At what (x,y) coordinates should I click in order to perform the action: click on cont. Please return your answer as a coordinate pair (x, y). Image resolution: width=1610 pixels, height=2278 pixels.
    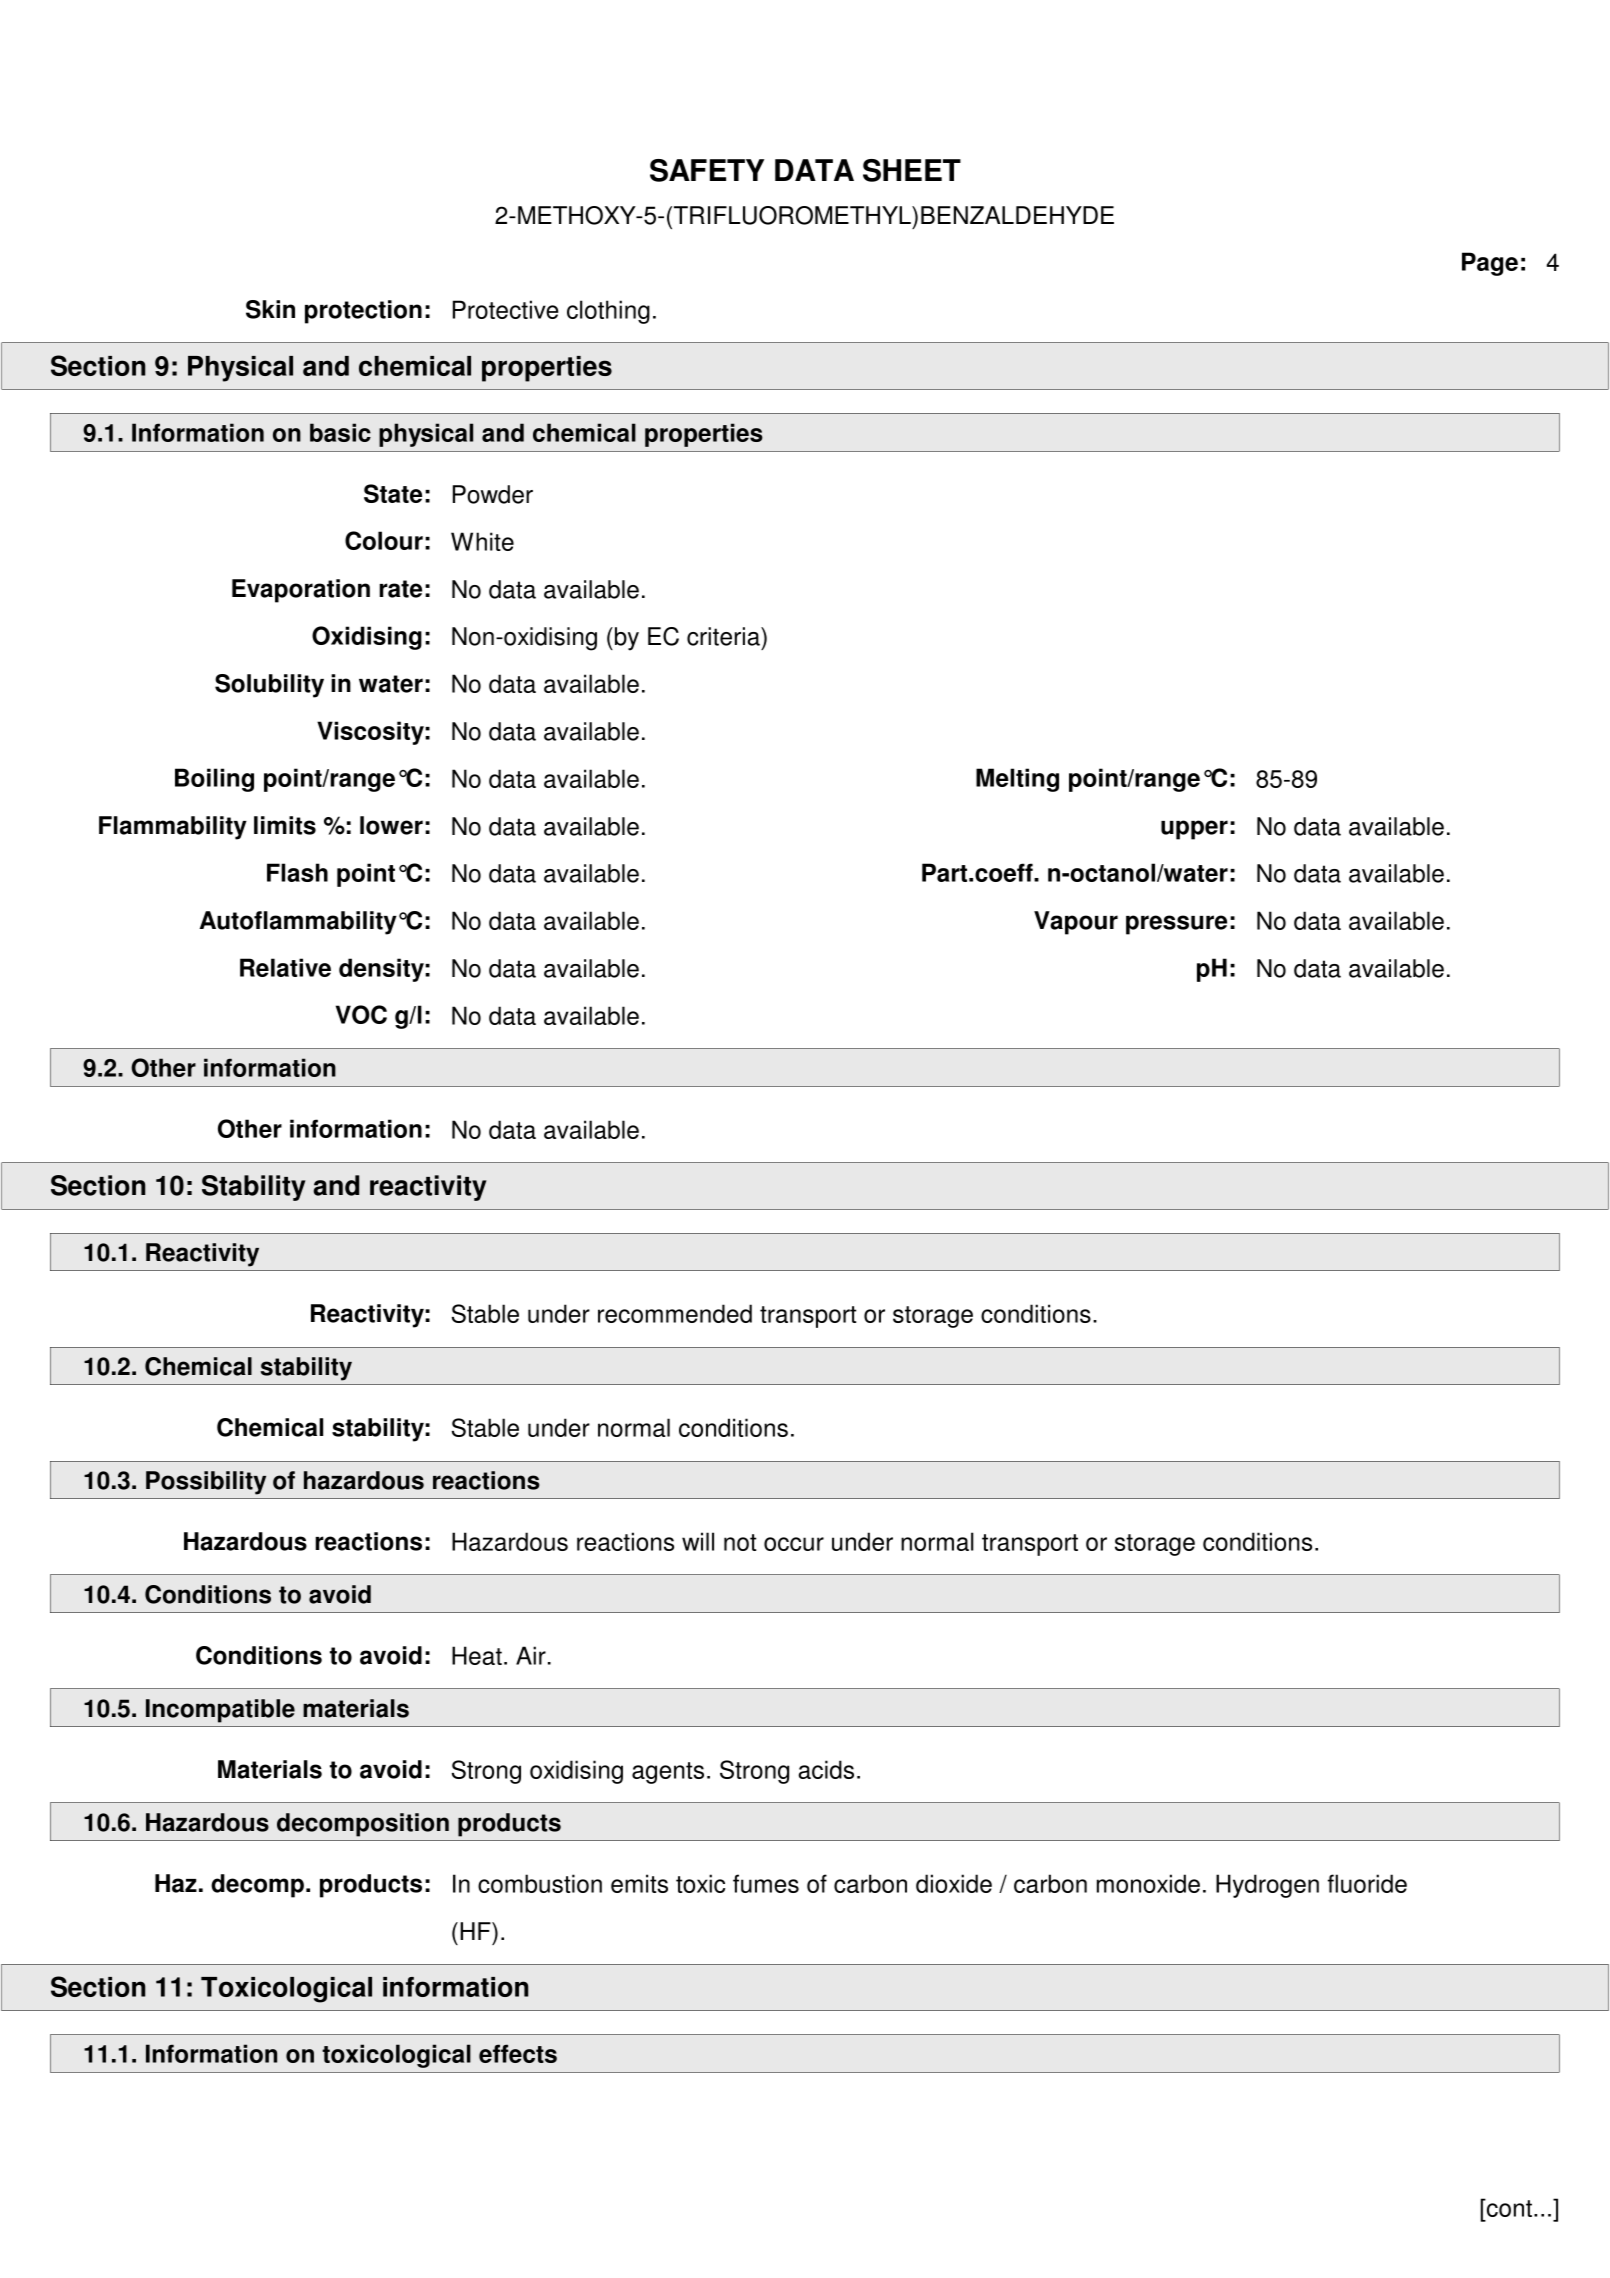
    Looking at the image, I should click on (1508, 2207).
